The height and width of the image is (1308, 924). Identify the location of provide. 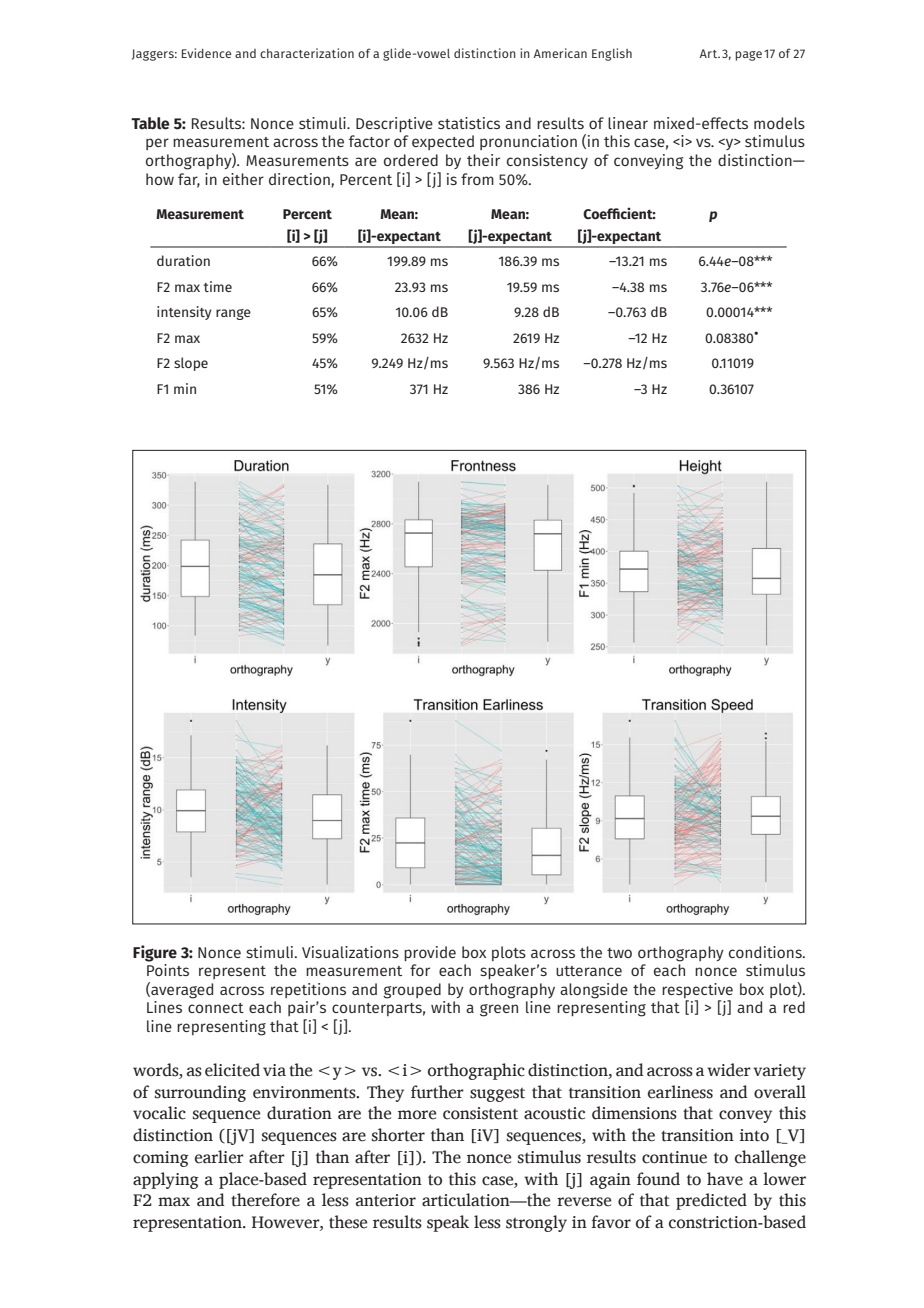
(430, 953).
